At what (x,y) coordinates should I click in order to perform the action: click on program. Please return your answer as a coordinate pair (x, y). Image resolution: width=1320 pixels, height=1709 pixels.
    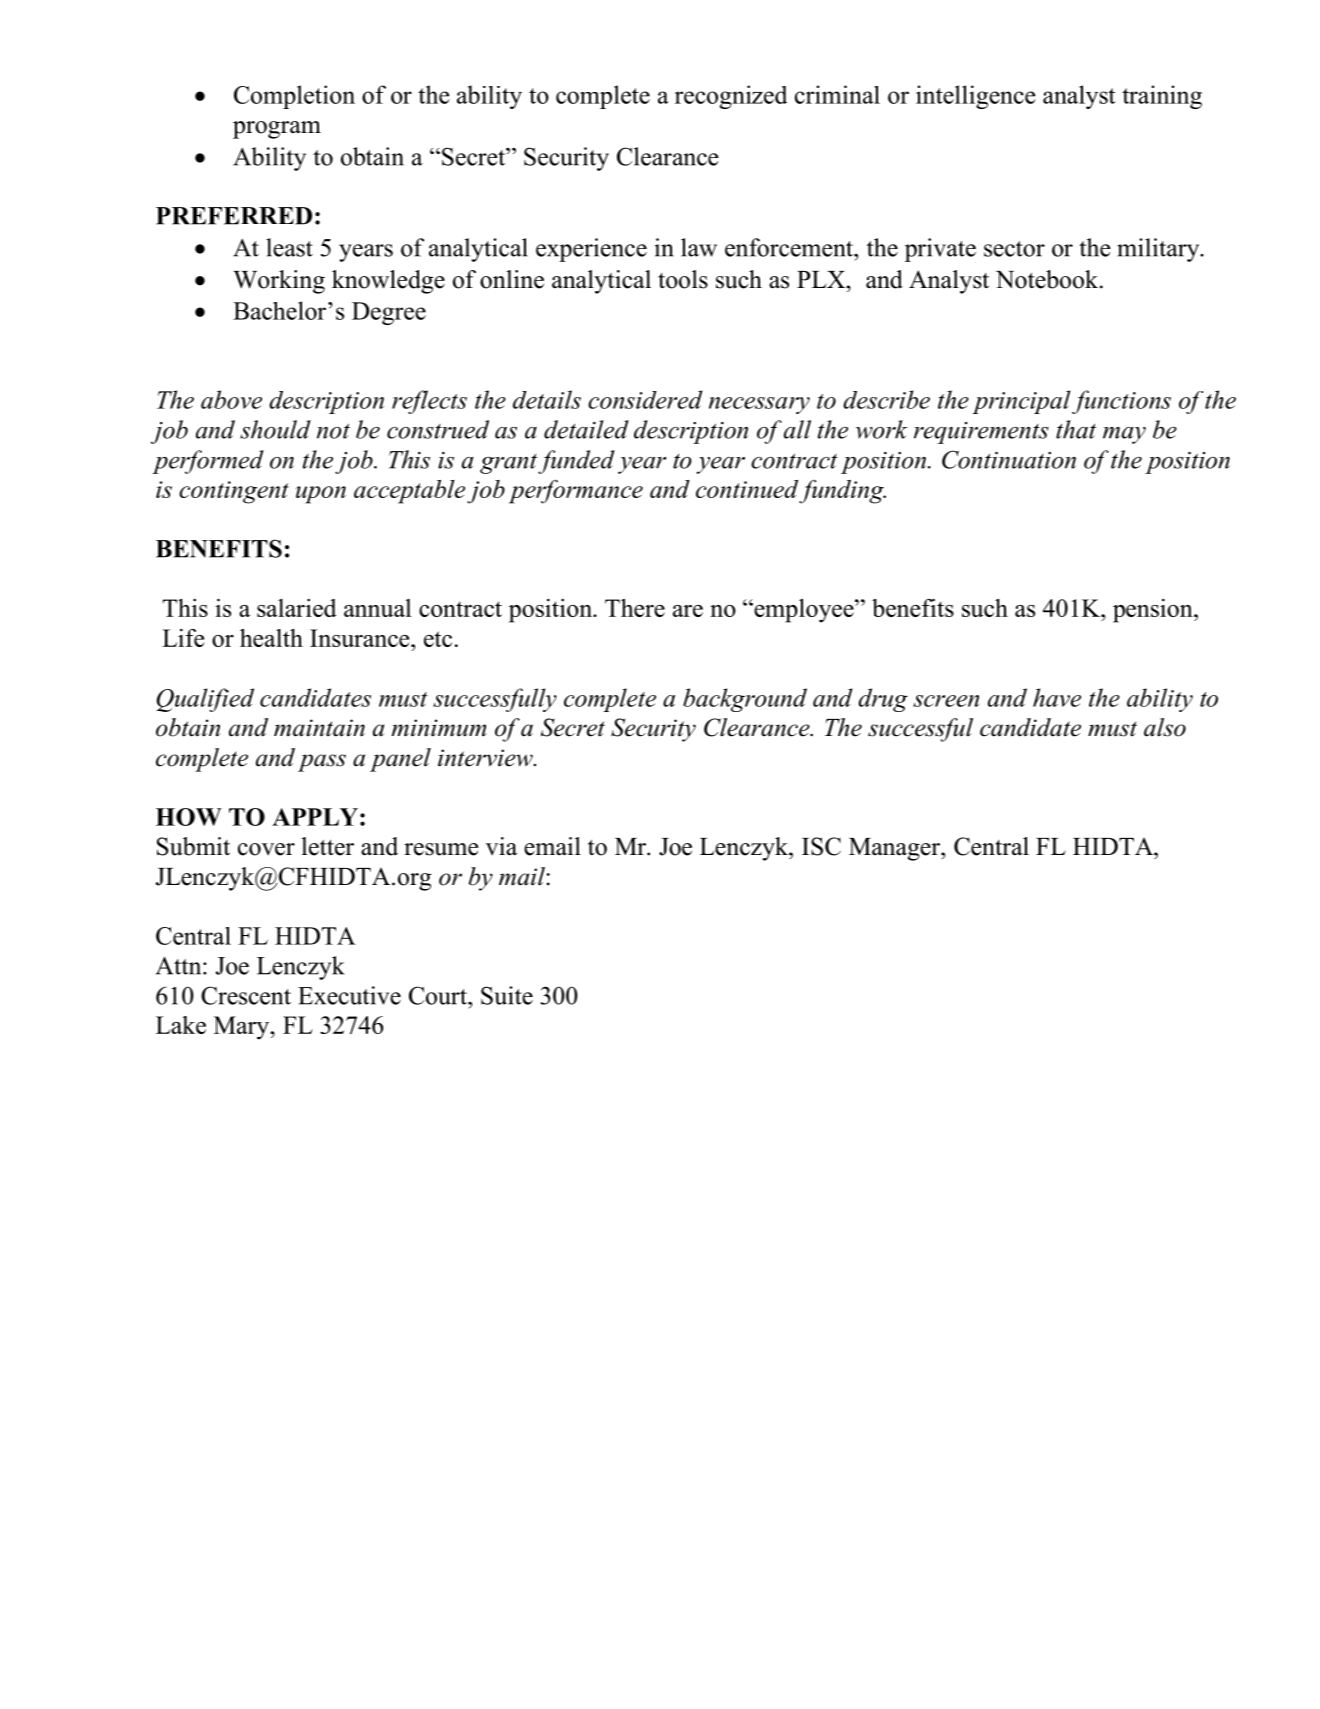
    Looking at the image, I should click on (277, 130).
